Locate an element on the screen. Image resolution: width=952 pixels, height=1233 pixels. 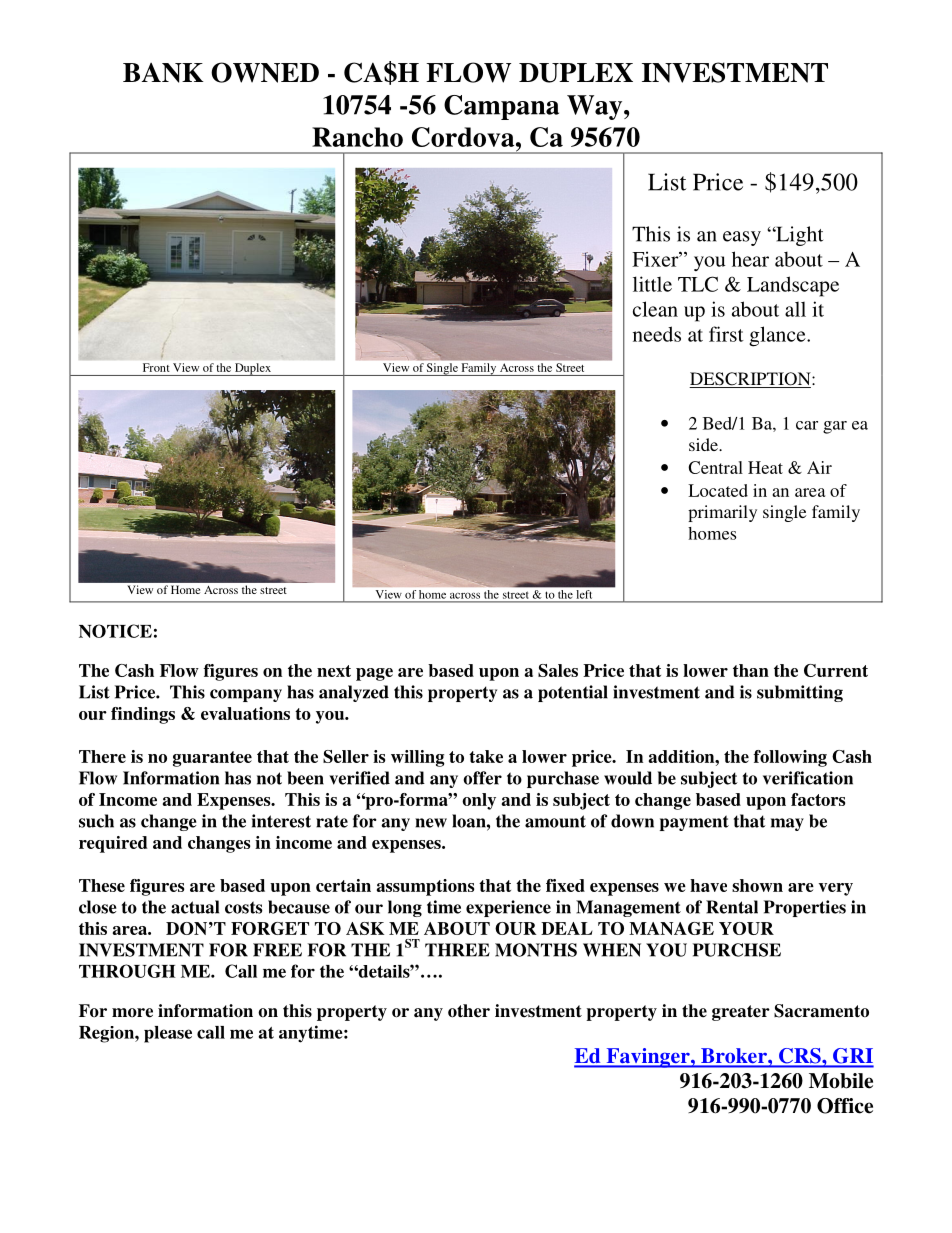
BANK is located at coordinates (163, 73).
